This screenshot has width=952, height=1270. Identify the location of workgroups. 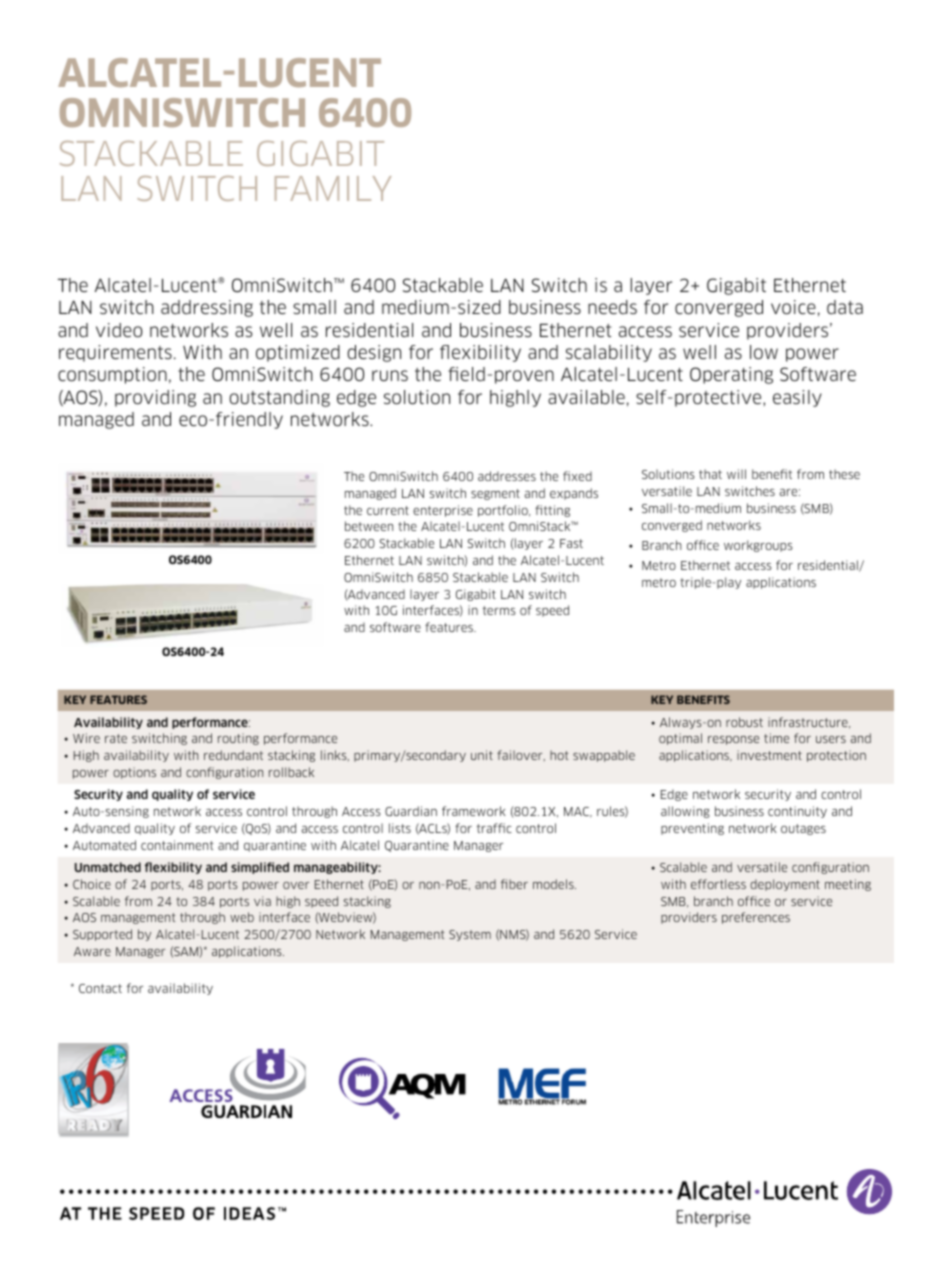
(758, 546).
